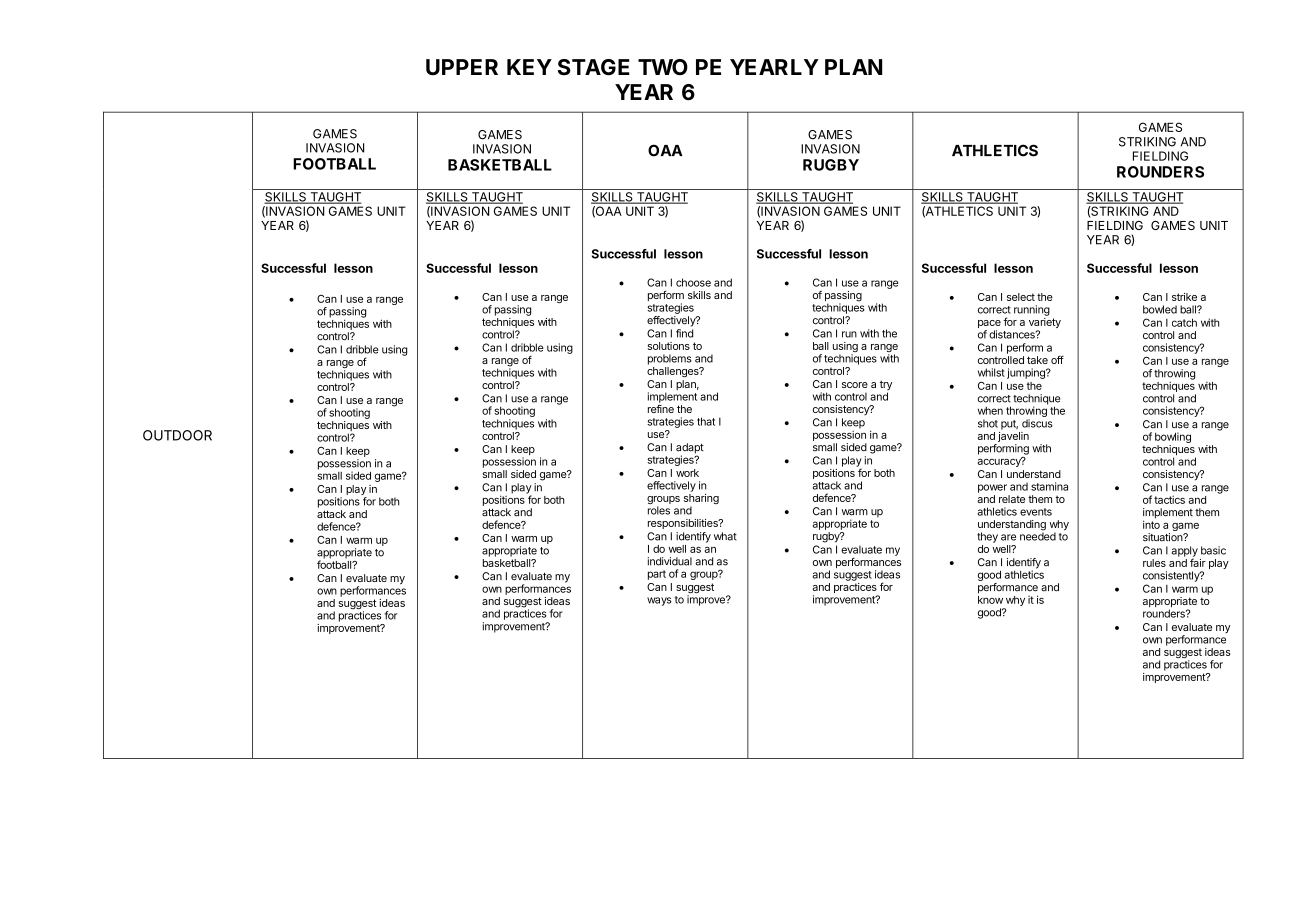  What do you see at coordinates (684, 333) in the document?
I see `find` at bounding box center [684, 333].
